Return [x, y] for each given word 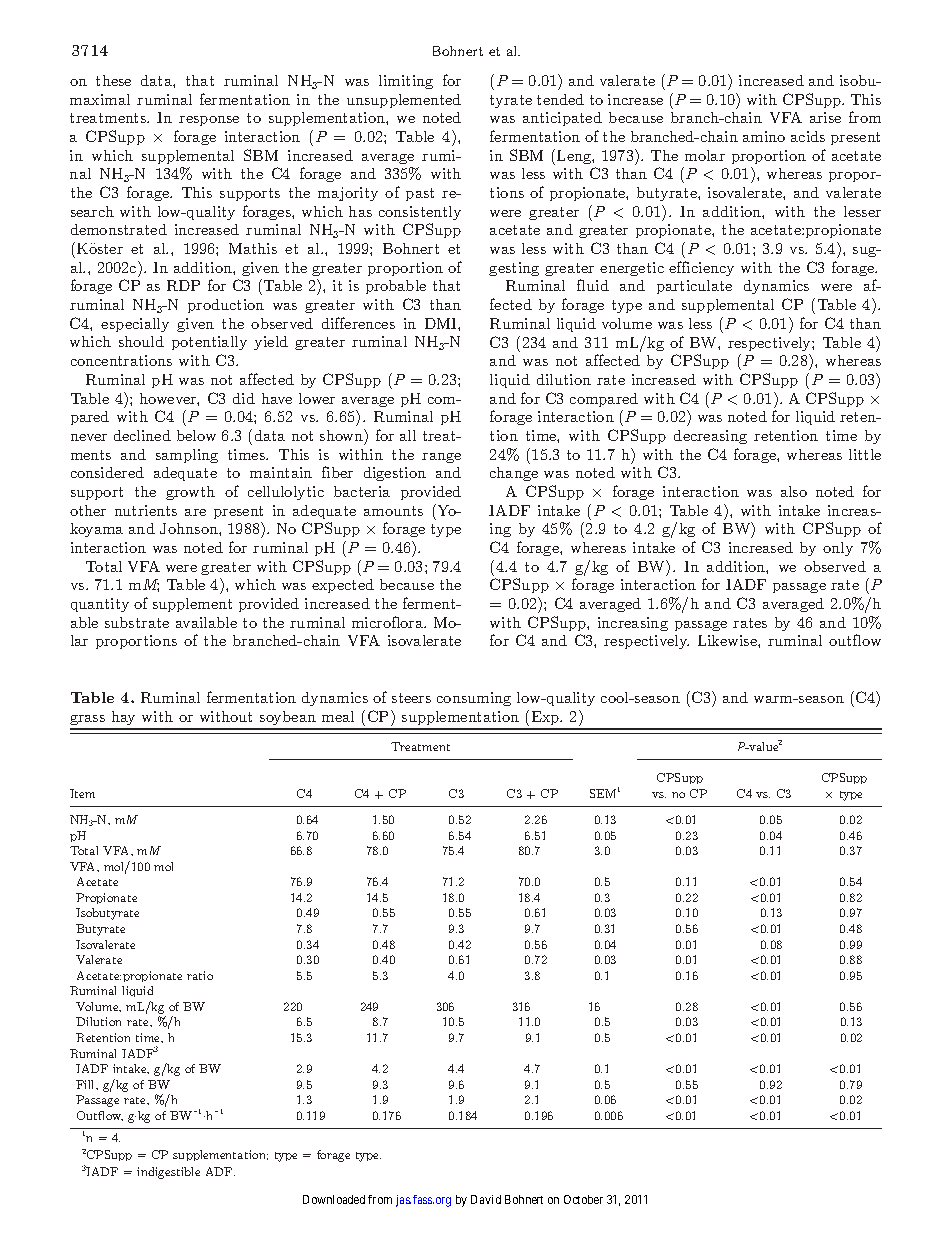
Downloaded [334, 1199]
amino [764, 136]
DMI [442, 323]
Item [82, 793]
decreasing [710, 437]
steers [411, 698]
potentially [209, 343]
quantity [100, 605]
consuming [474, 699]
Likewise [728, 640]
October [583, 1199]
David [486, 1199]
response [209, 121]
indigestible [168, 1173]
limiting [406, 82]
